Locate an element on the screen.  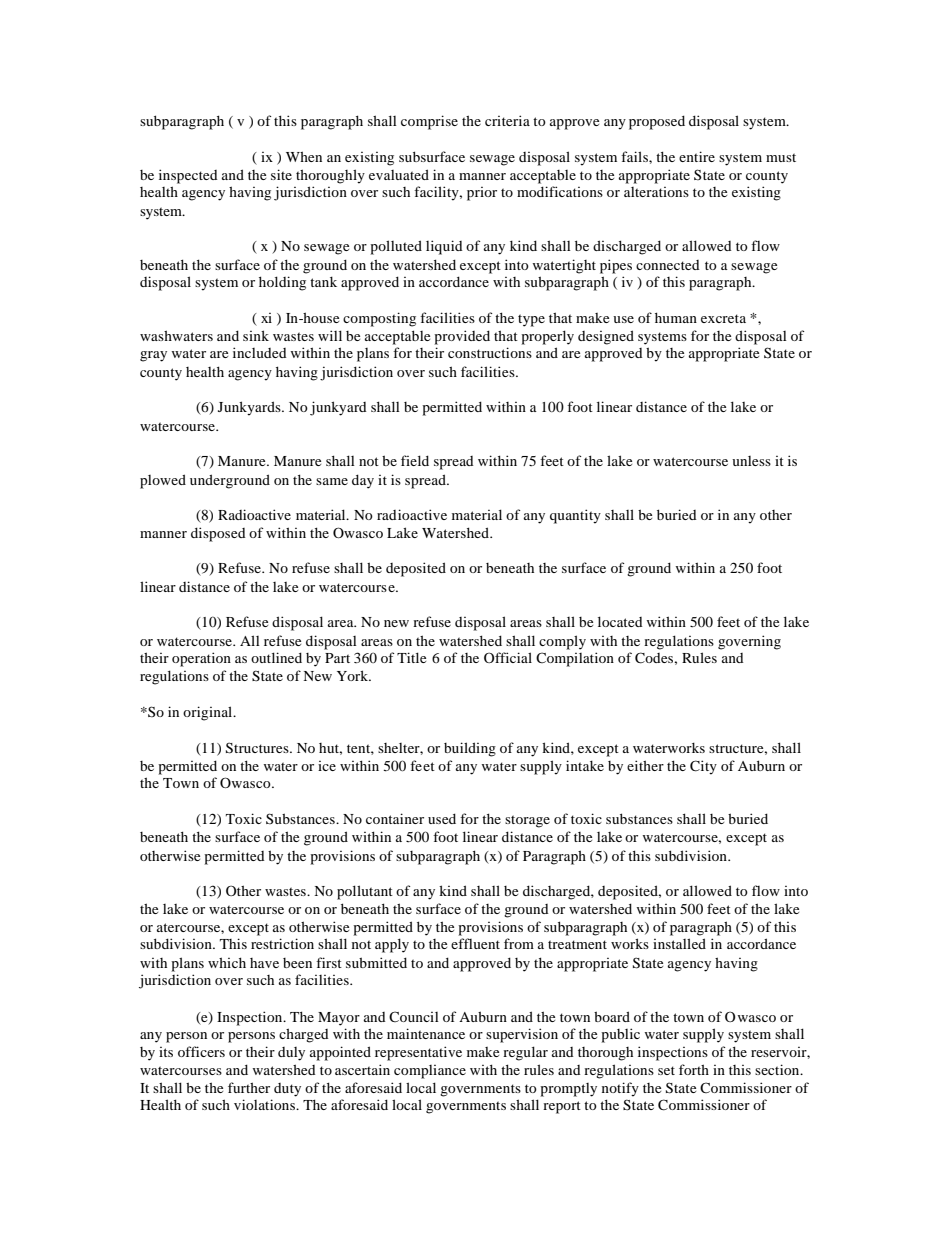
inspected is located at coordinates (188, 176).
